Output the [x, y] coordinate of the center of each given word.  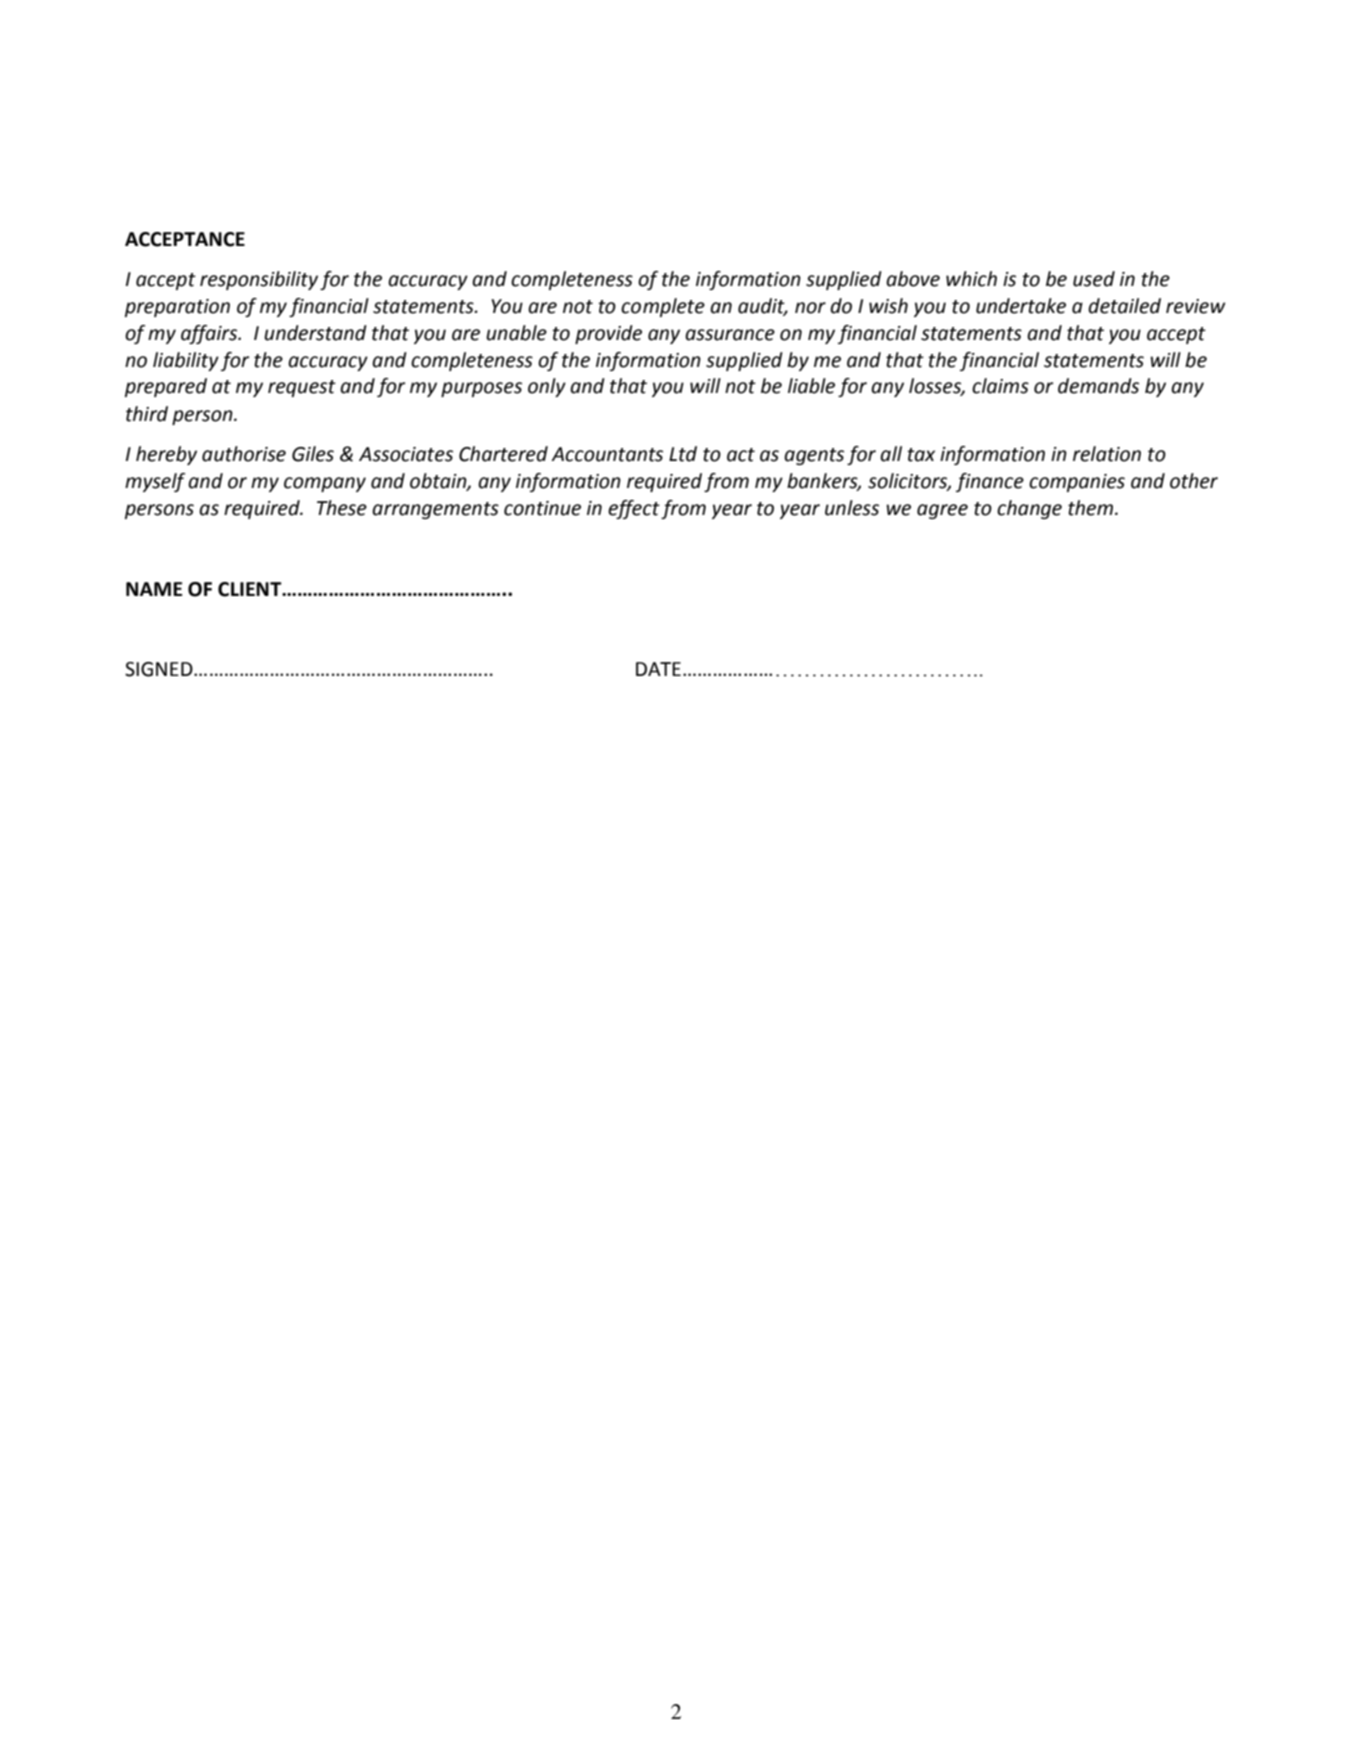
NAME [154, 589]
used [1094, 279]
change [1029, 509]
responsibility [259, 280]
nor [810, 308]
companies [1077, 483]
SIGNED [160, 669]
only [547, 387]
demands [1098, 386]
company [325, 484]
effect [634, 509]
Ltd [683, 454]
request [302, 388]
